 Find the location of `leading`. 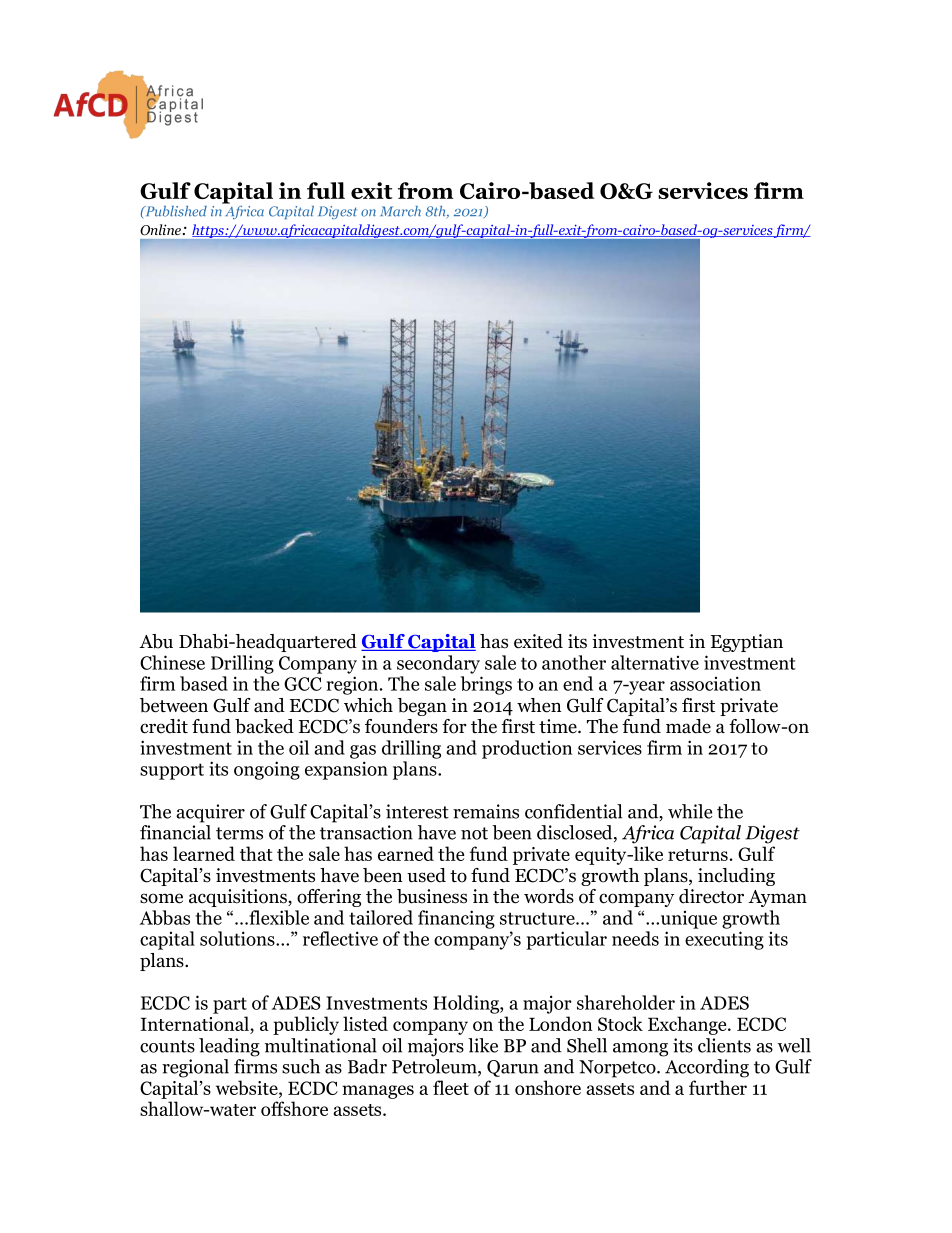

leading is located at coordinates (229, 1047).
